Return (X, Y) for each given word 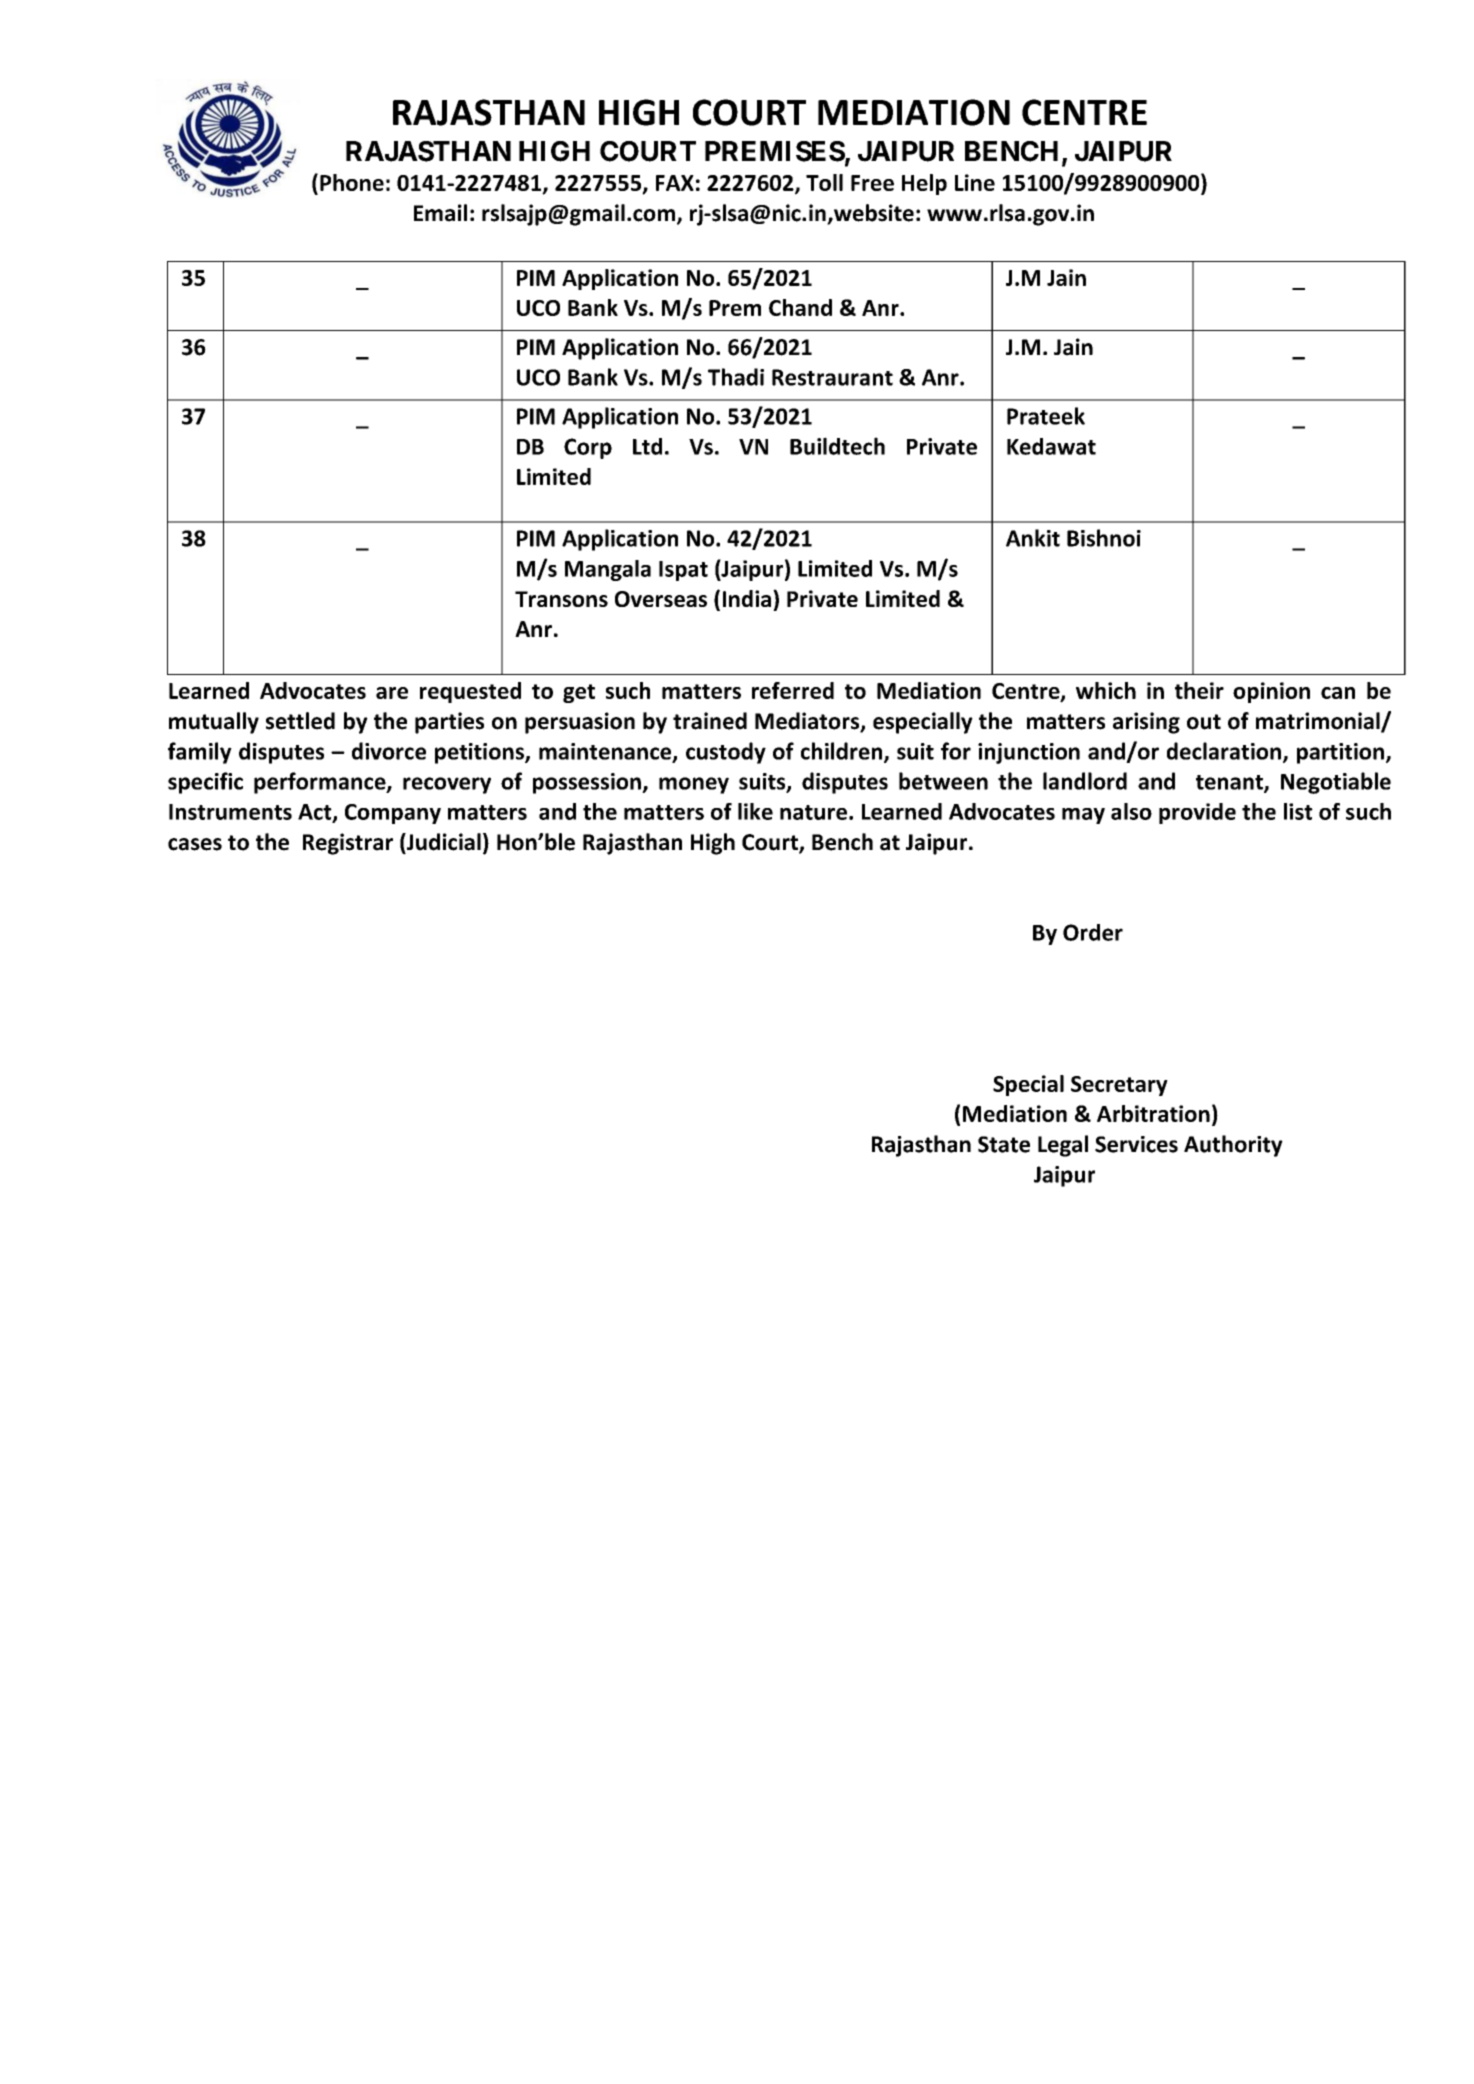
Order (1093, 932)
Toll (824, 182)
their (1199, 690)
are (392, 693)
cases (195, 844)
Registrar (348, 844)
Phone (352, 182)
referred (793, 690)
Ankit (1033, 538)
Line (975, 182)
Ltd (647, 446)
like (755, 811)
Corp (588, 448)
